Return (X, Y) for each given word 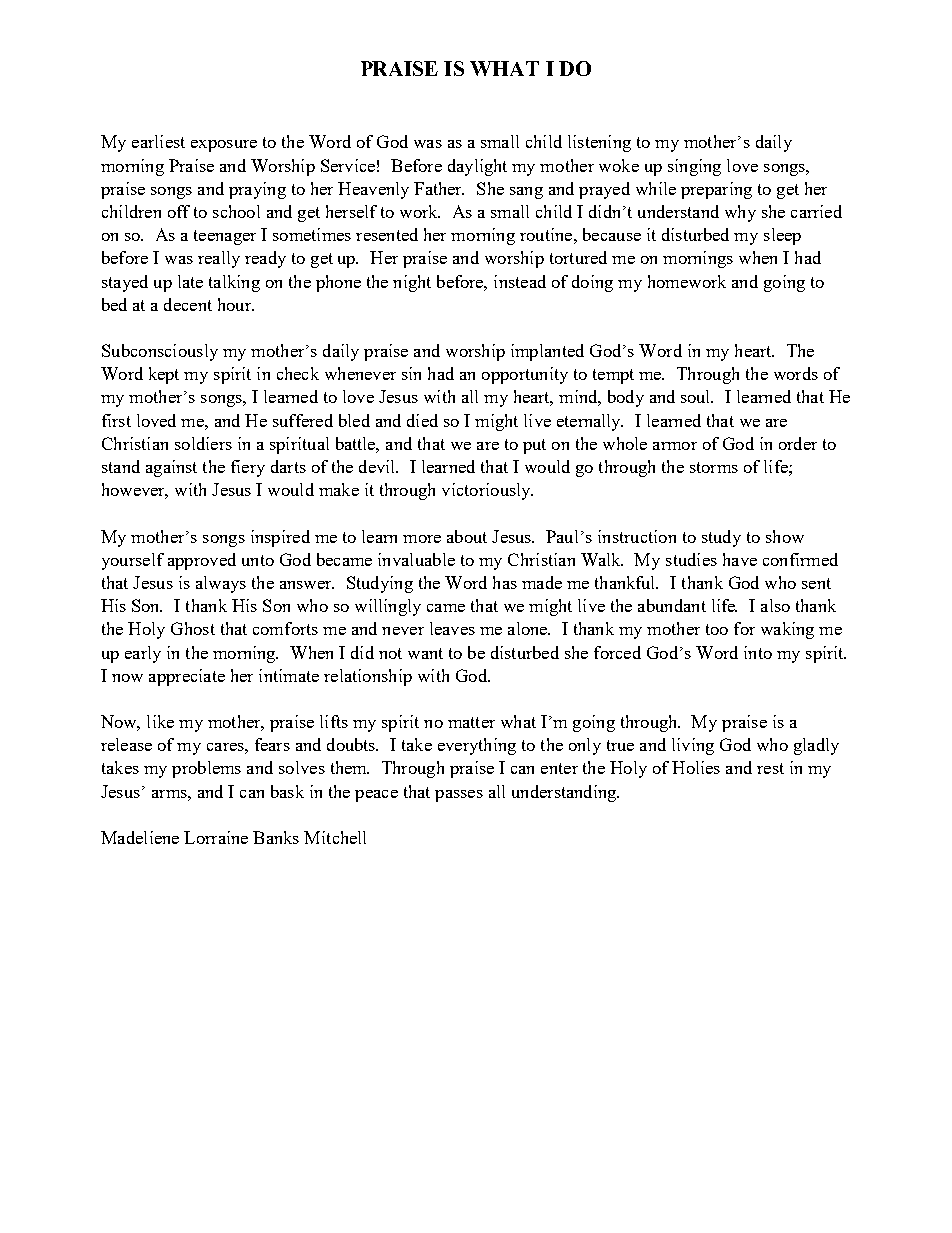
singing (694, 167)
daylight (477, 167)
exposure (224, 146)
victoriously (487, 491)
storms (714, 467)
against (171, 468)
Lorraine (216, 837)
